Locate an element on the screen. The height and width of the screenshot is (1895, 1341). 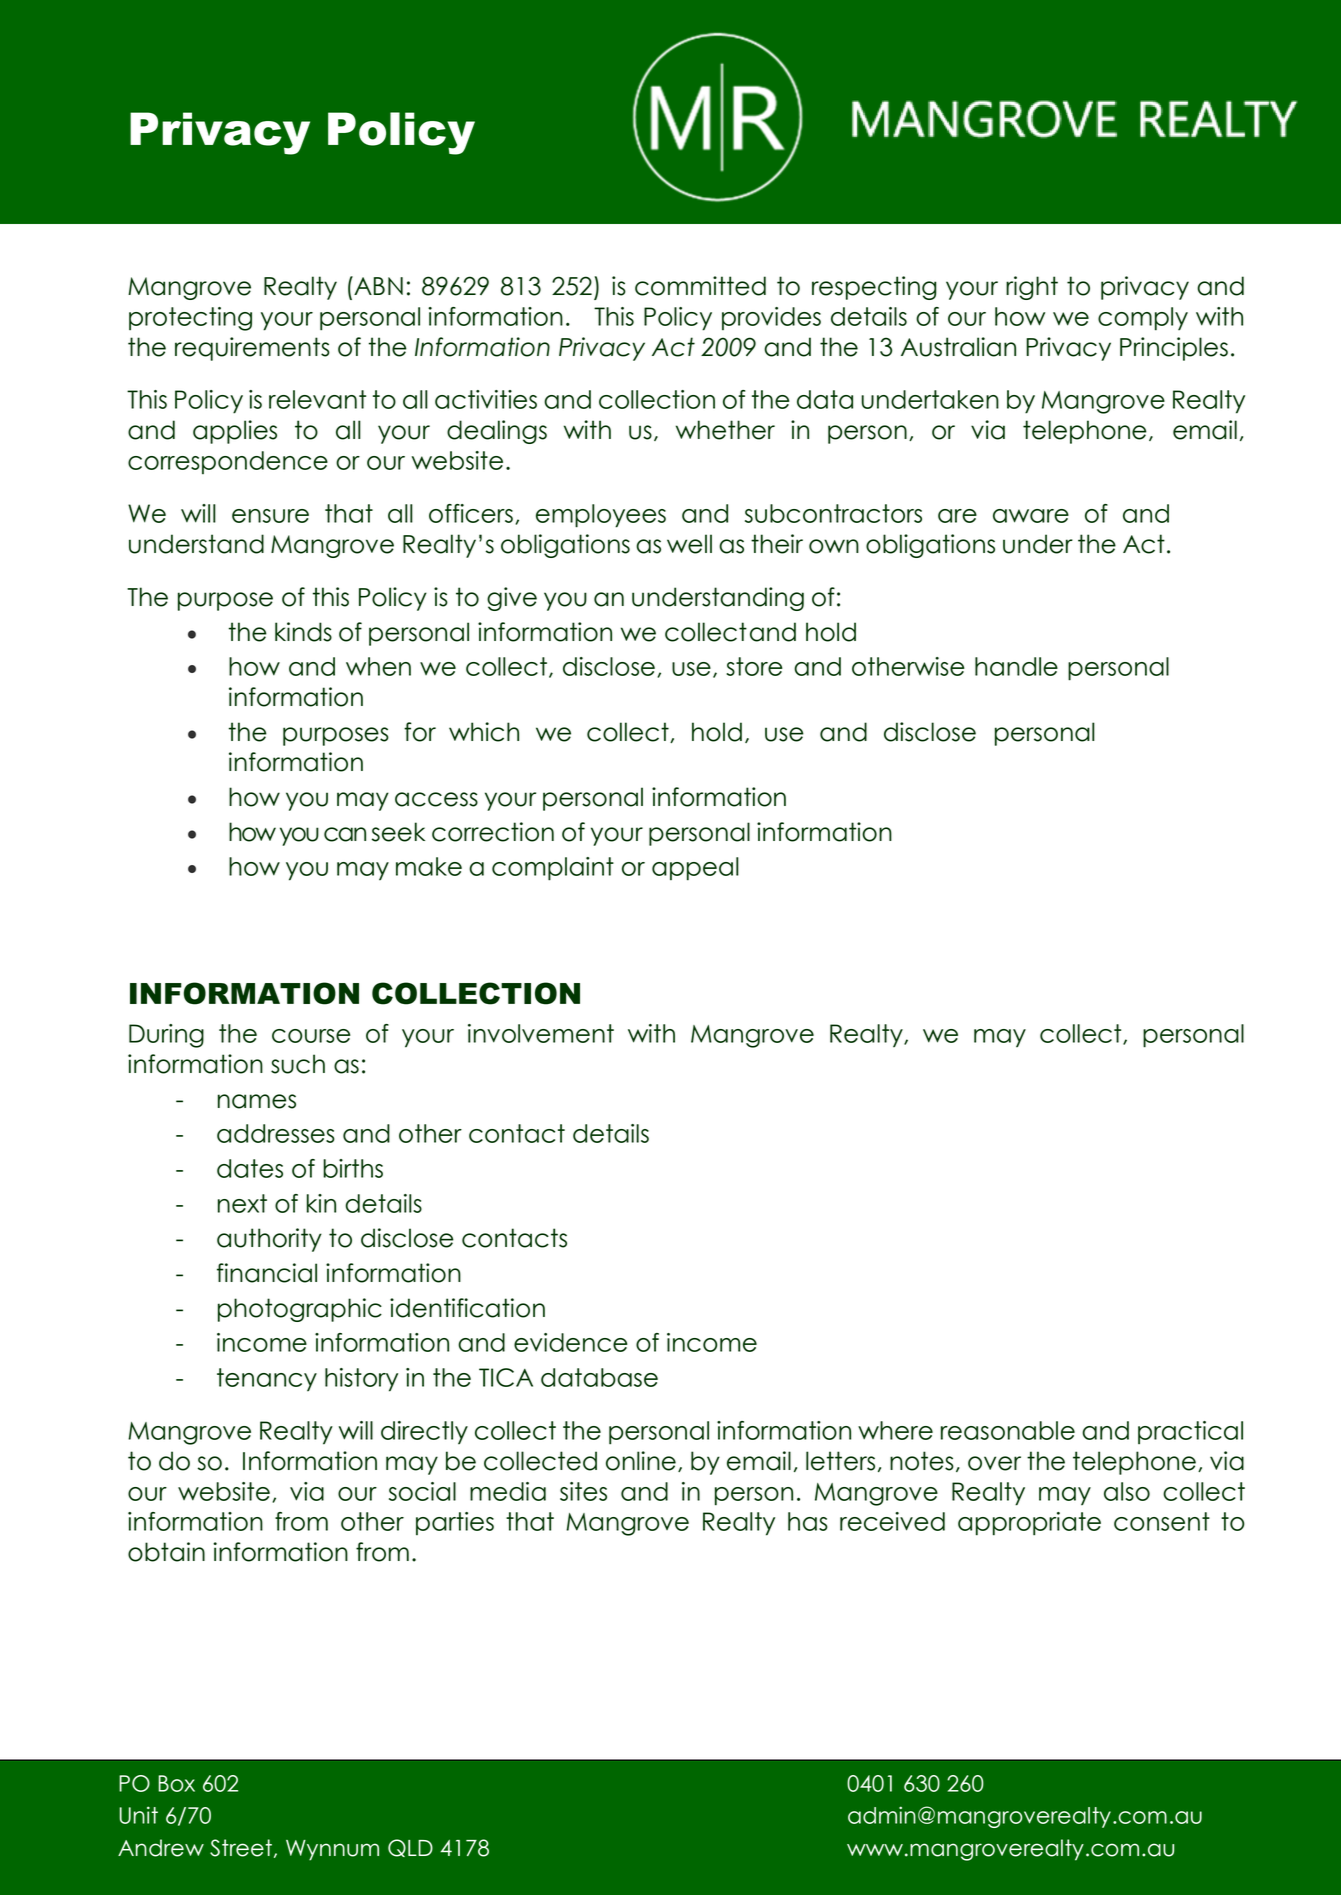
appeal is located at coordinates (695, 869).
